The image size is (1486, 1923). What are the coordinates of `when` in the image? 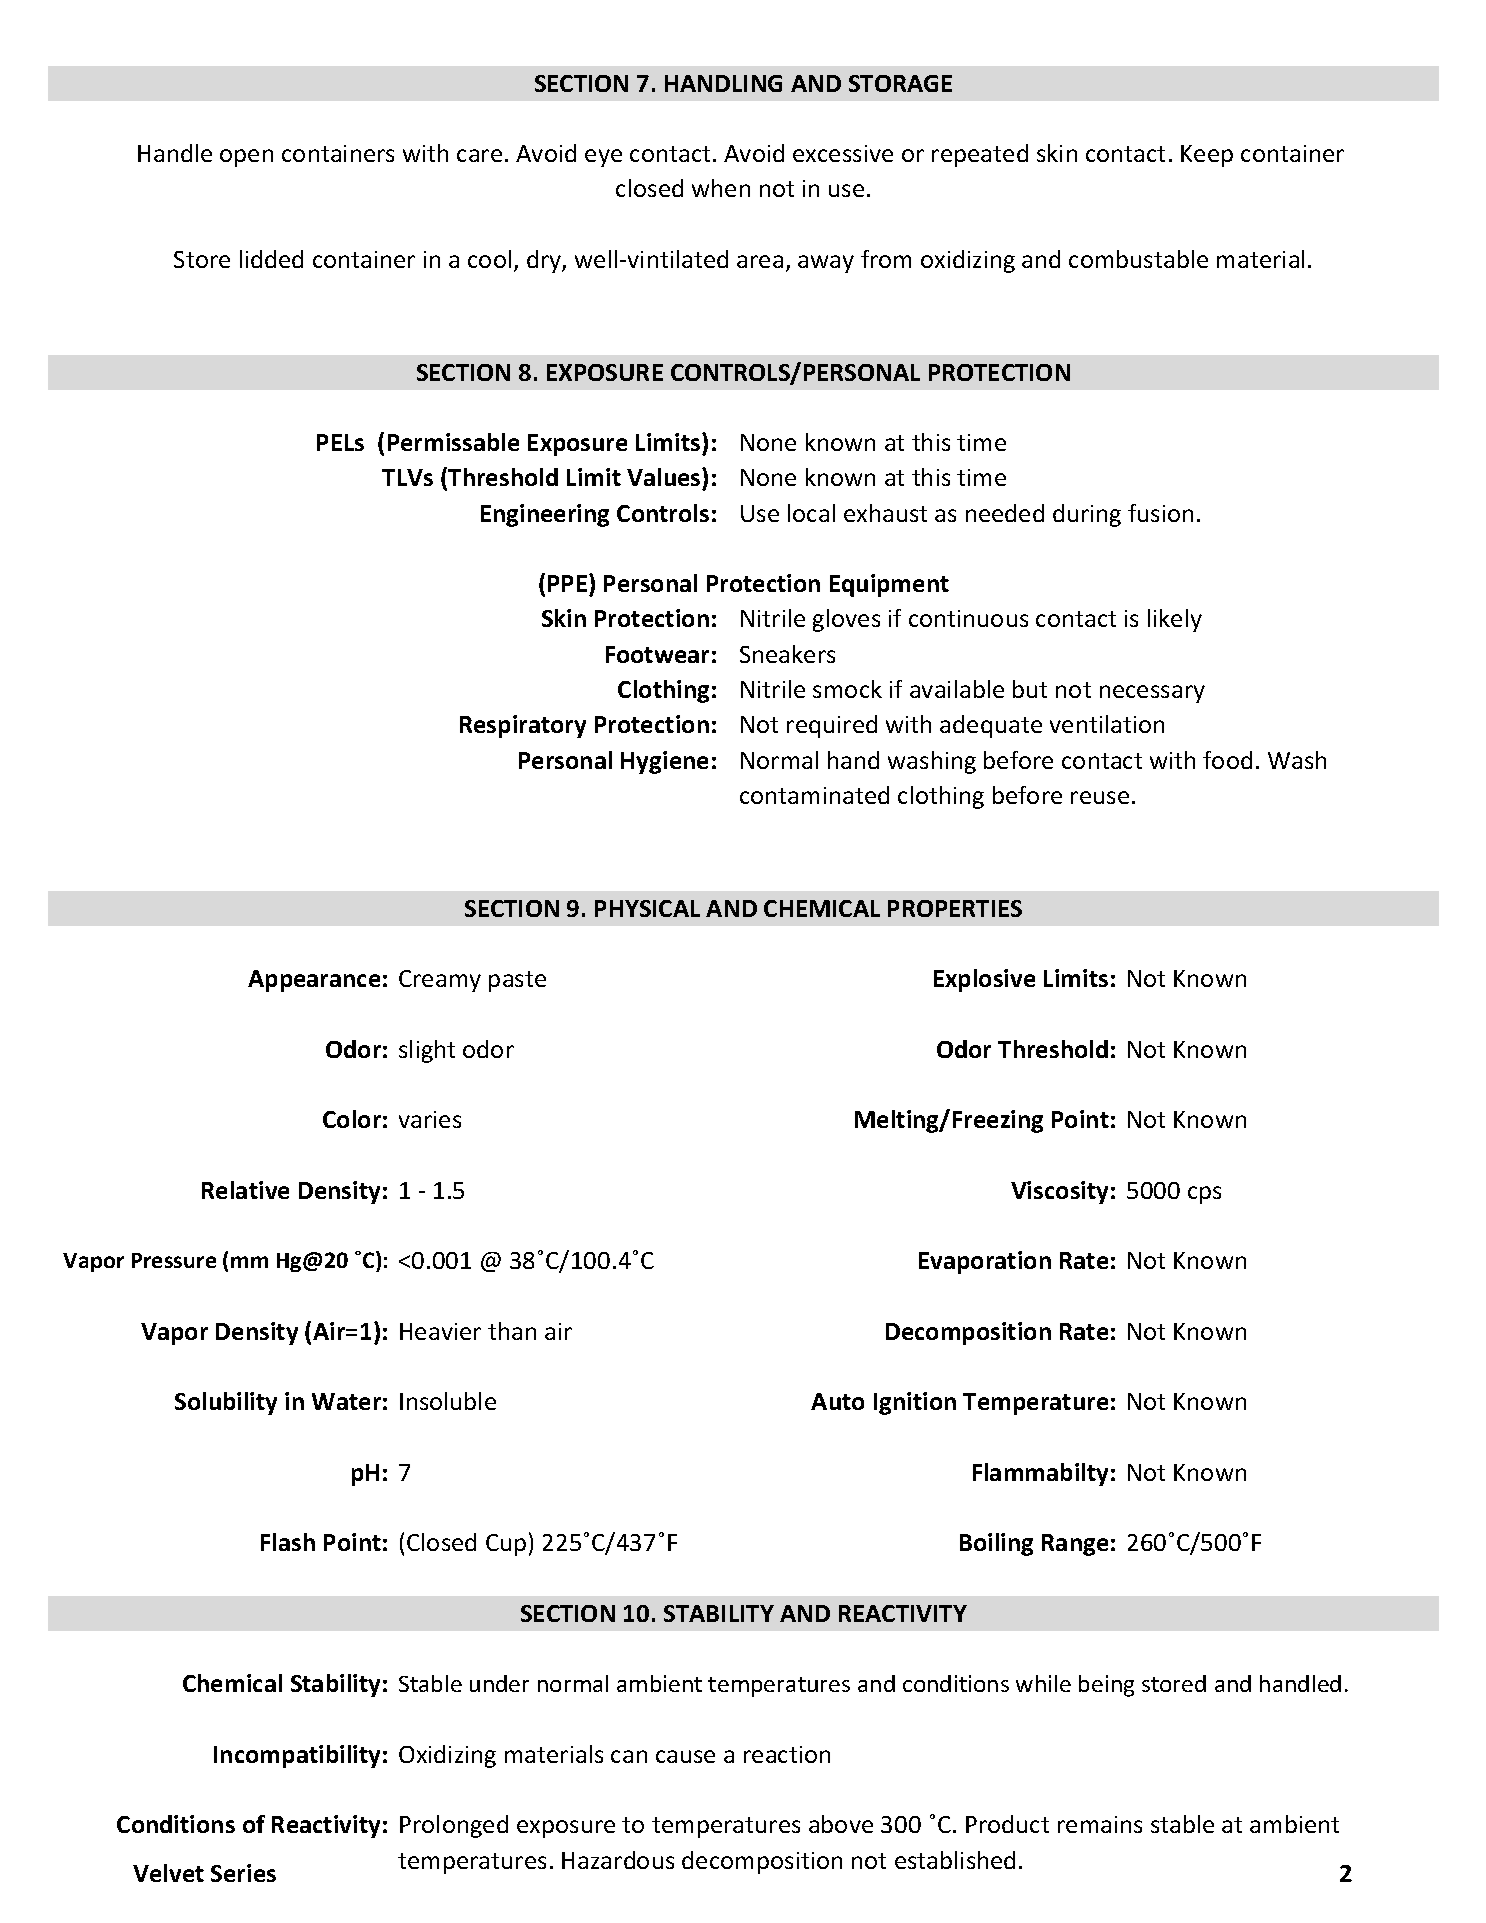 It's located at (721, 188).
